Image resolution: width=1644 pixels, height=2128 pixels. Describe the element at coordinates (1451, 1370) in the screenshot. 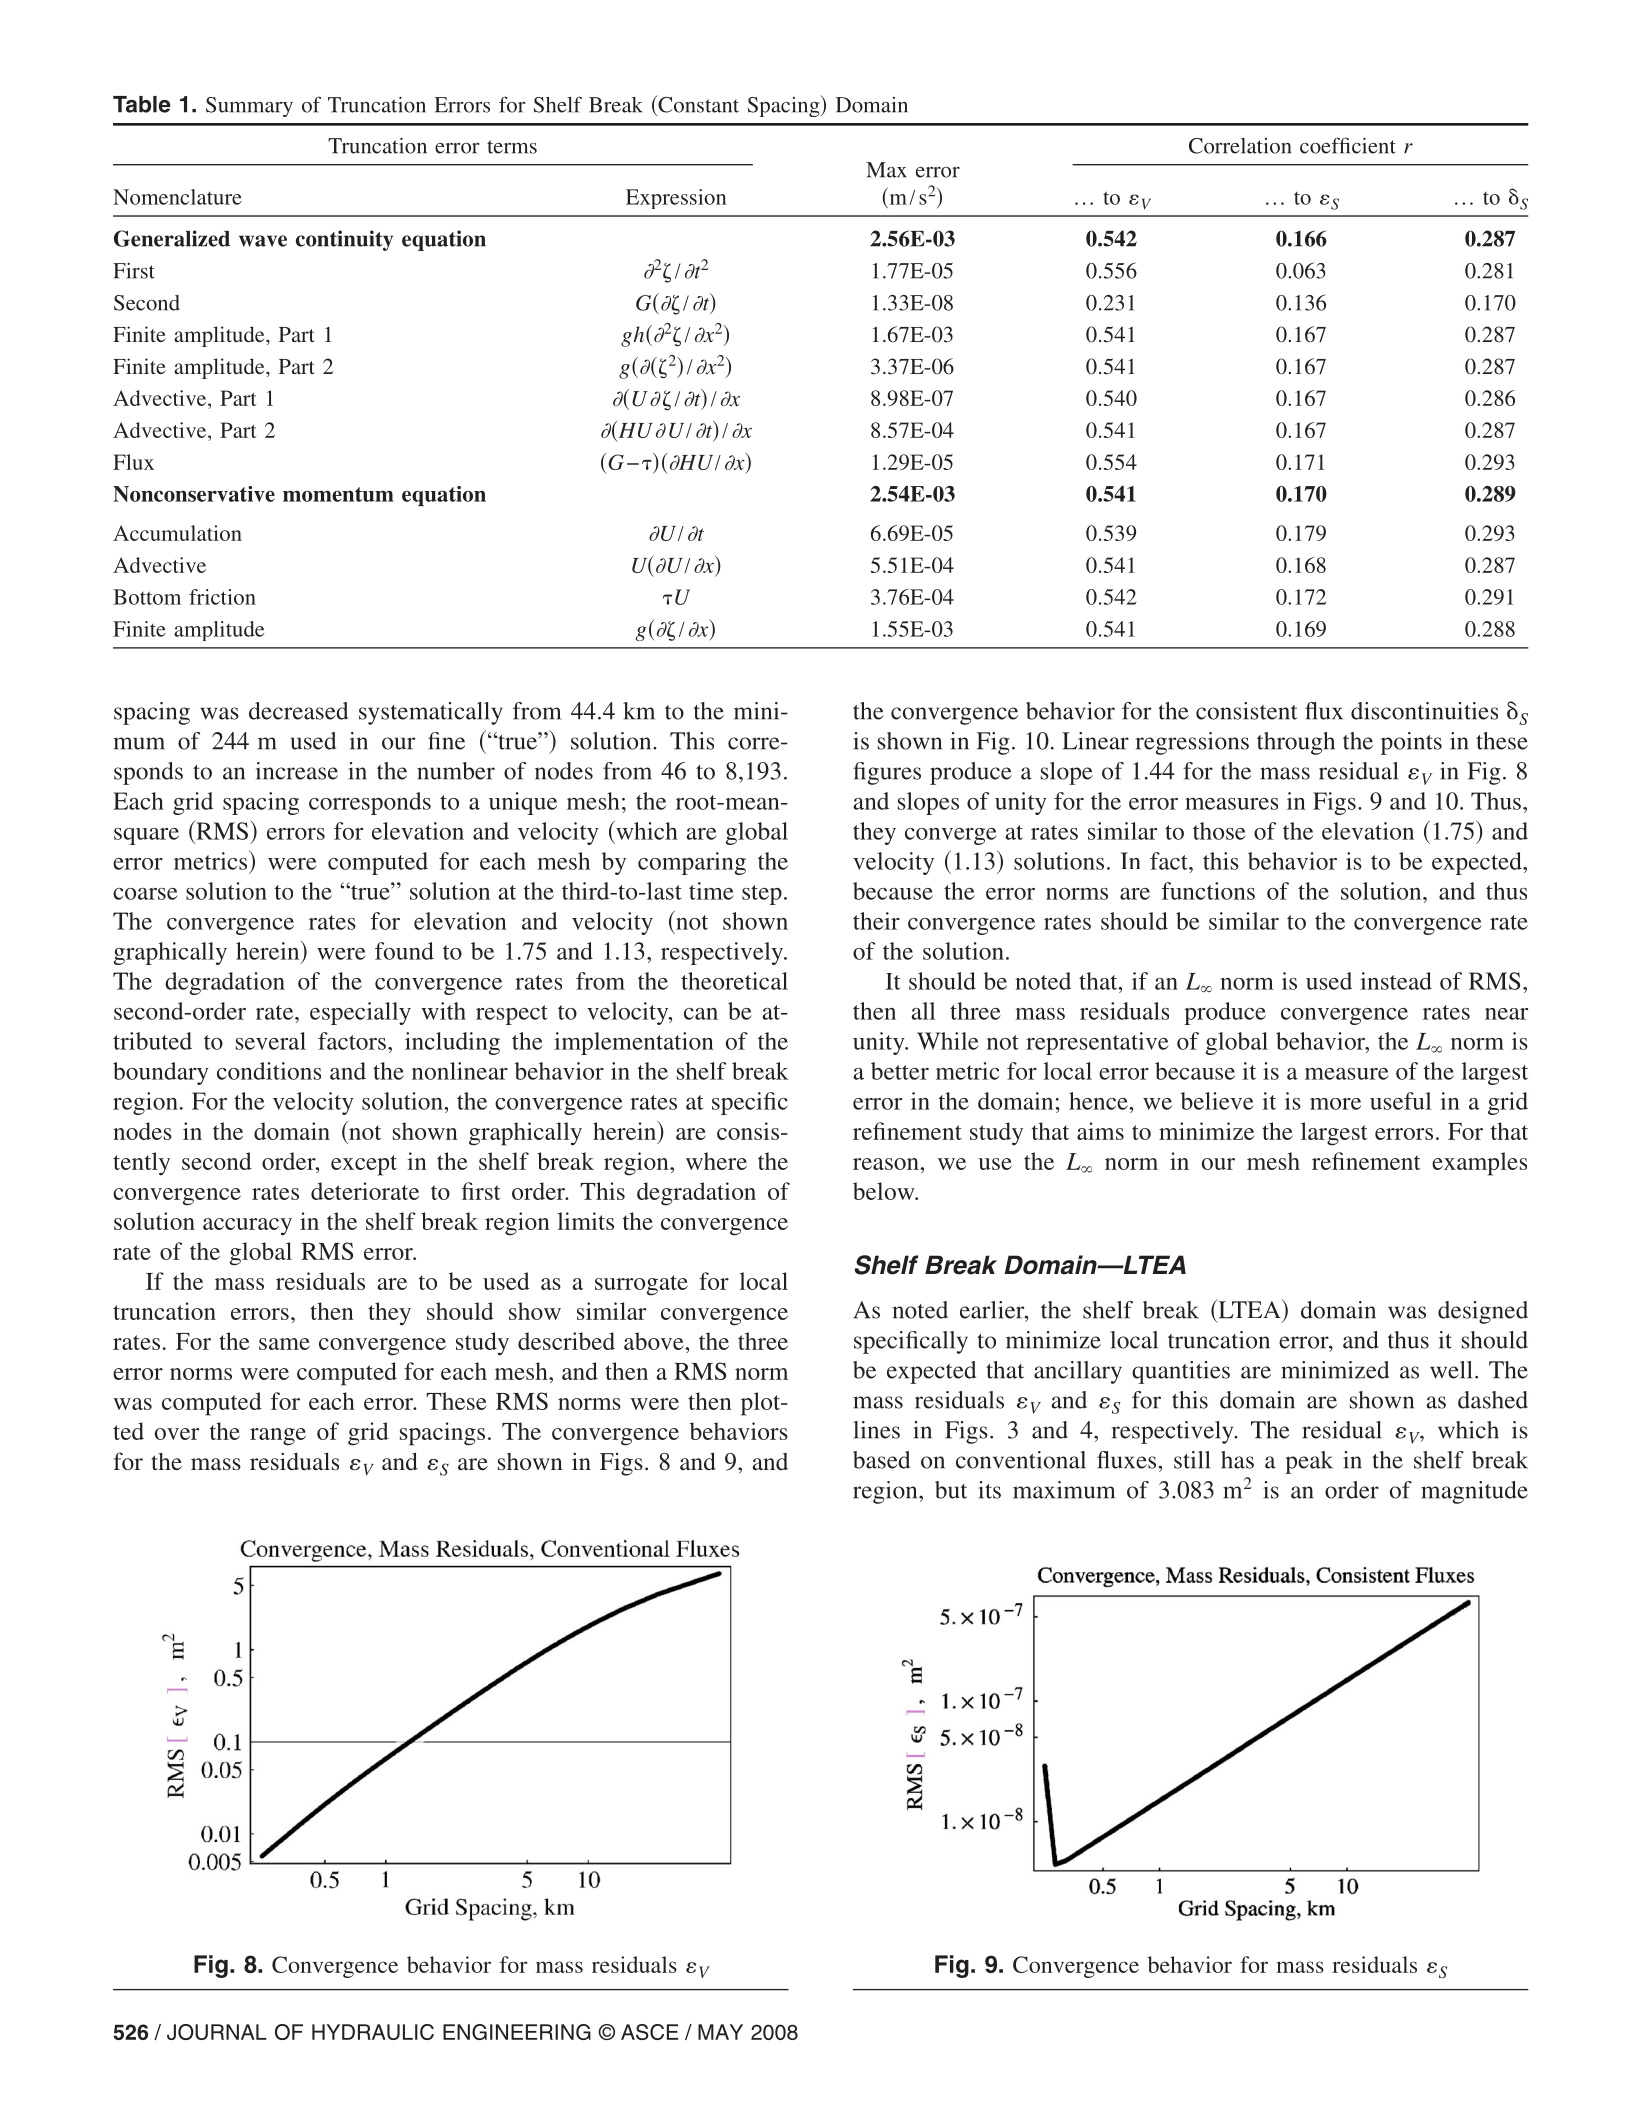

I see `well` at that location.
